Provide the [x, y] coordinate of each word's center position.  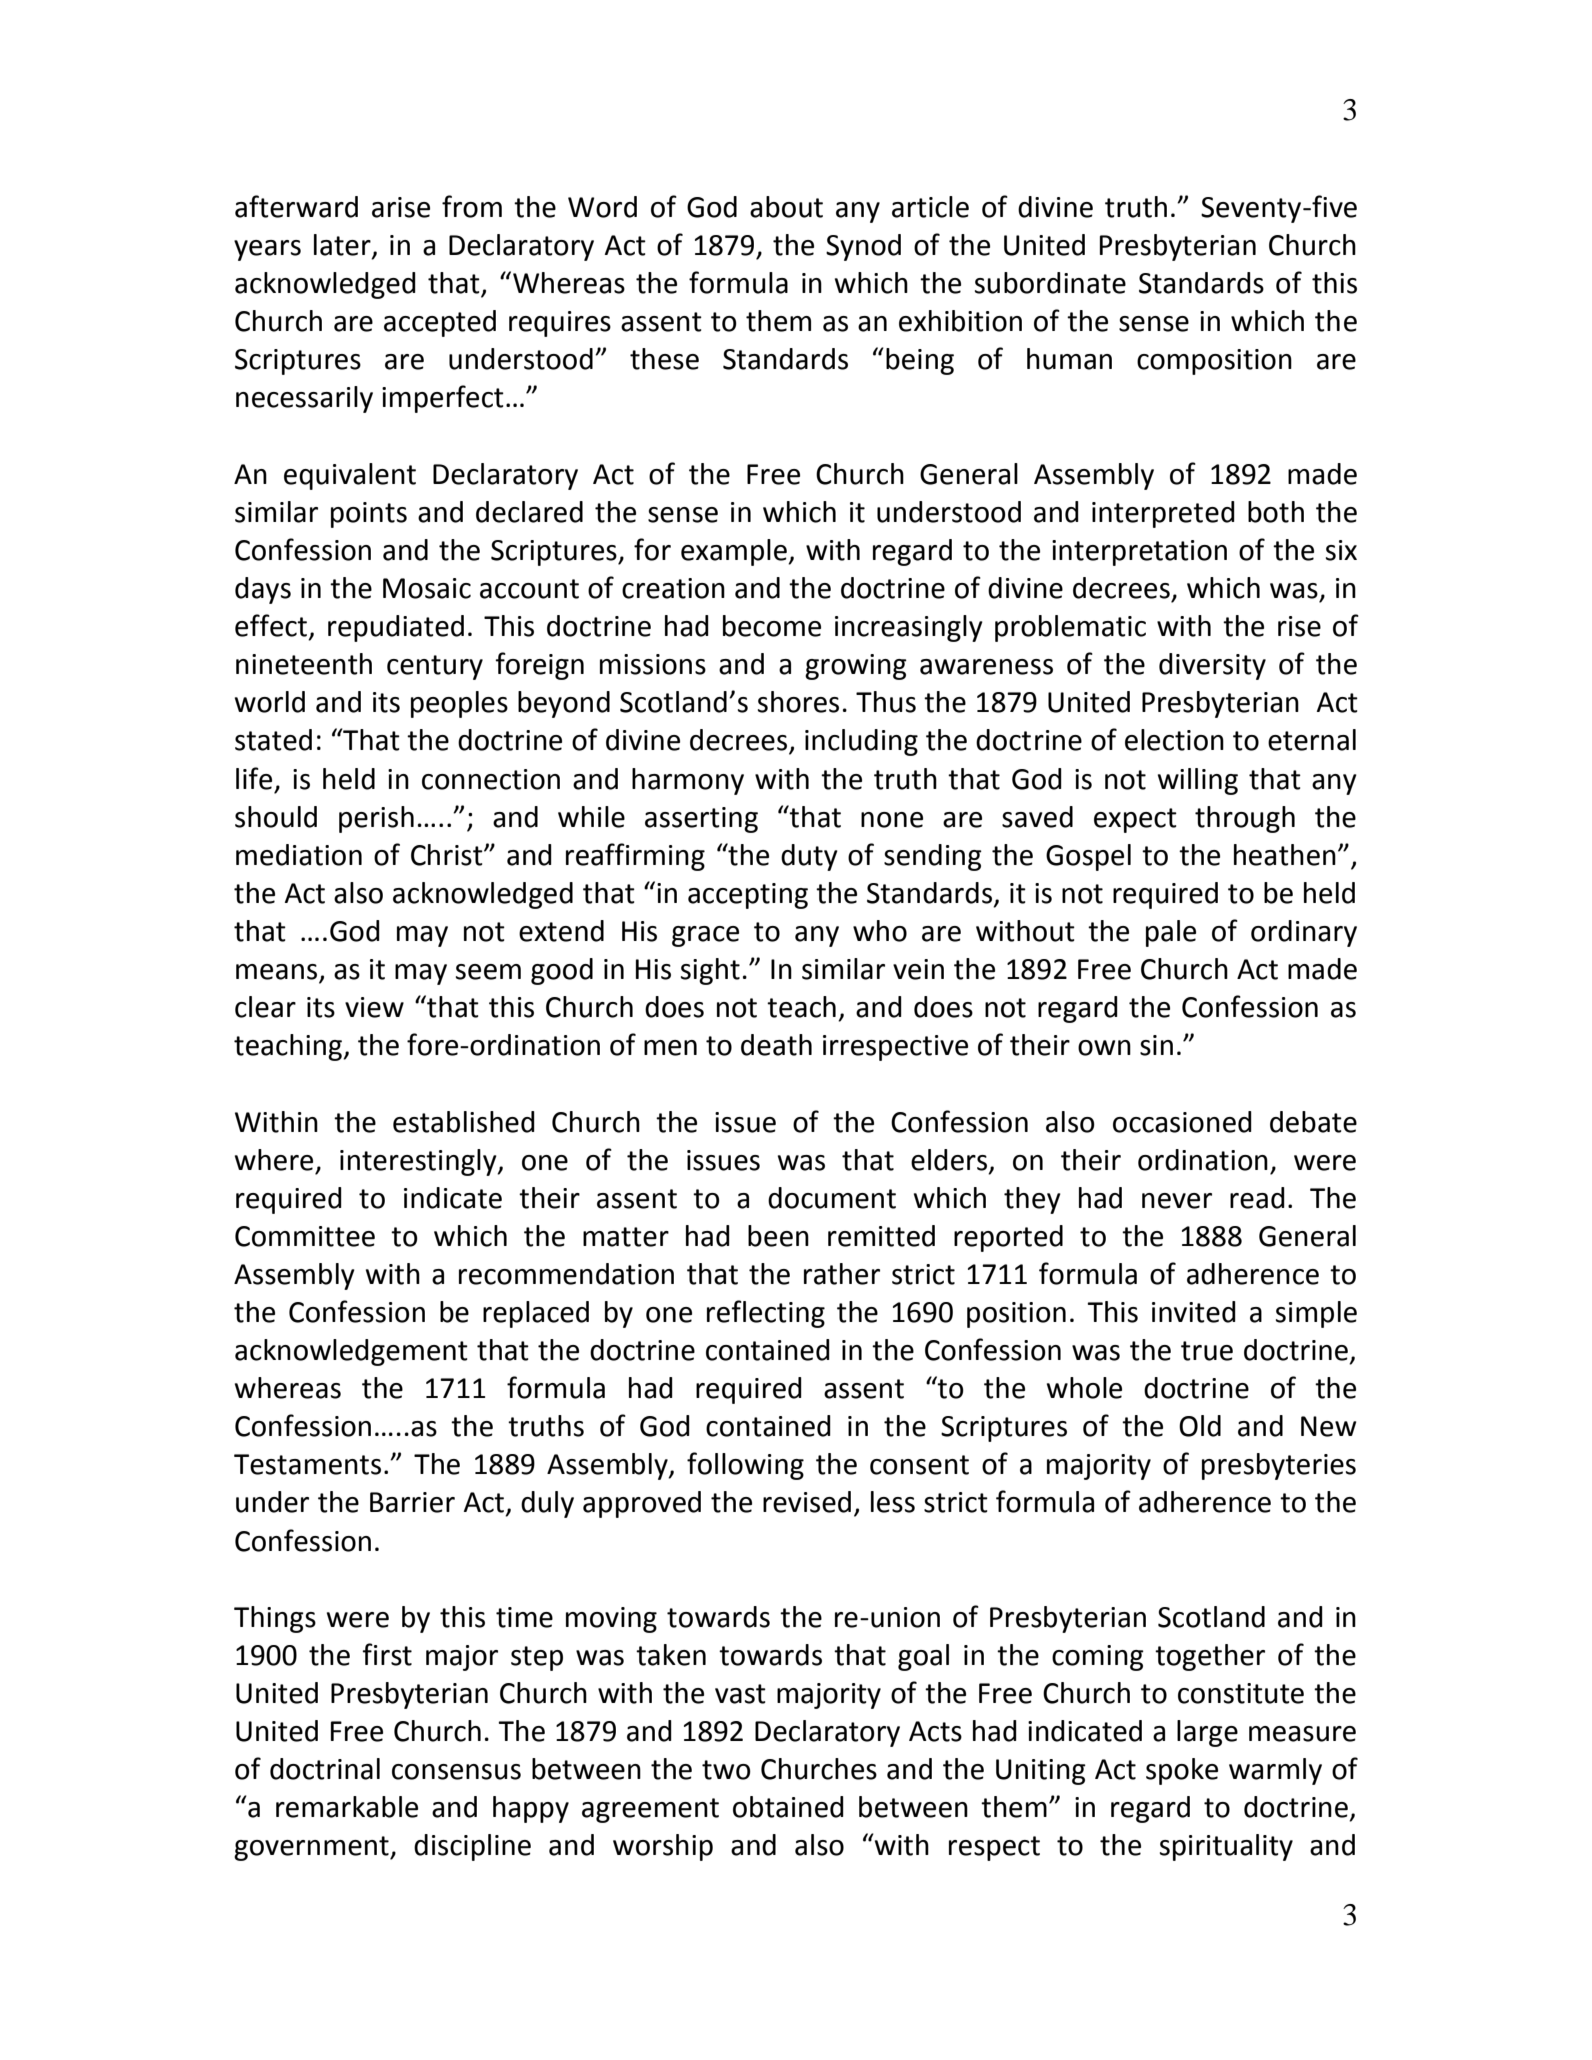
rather [842, 1274]
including [861, 742]
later [343, 246]
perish [376, 819]
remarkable [347, 1807]
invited [1194, 1312]
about [786, 207]
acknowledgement [351, 1352]
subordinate [1050, 283]
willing [1198, 781]
